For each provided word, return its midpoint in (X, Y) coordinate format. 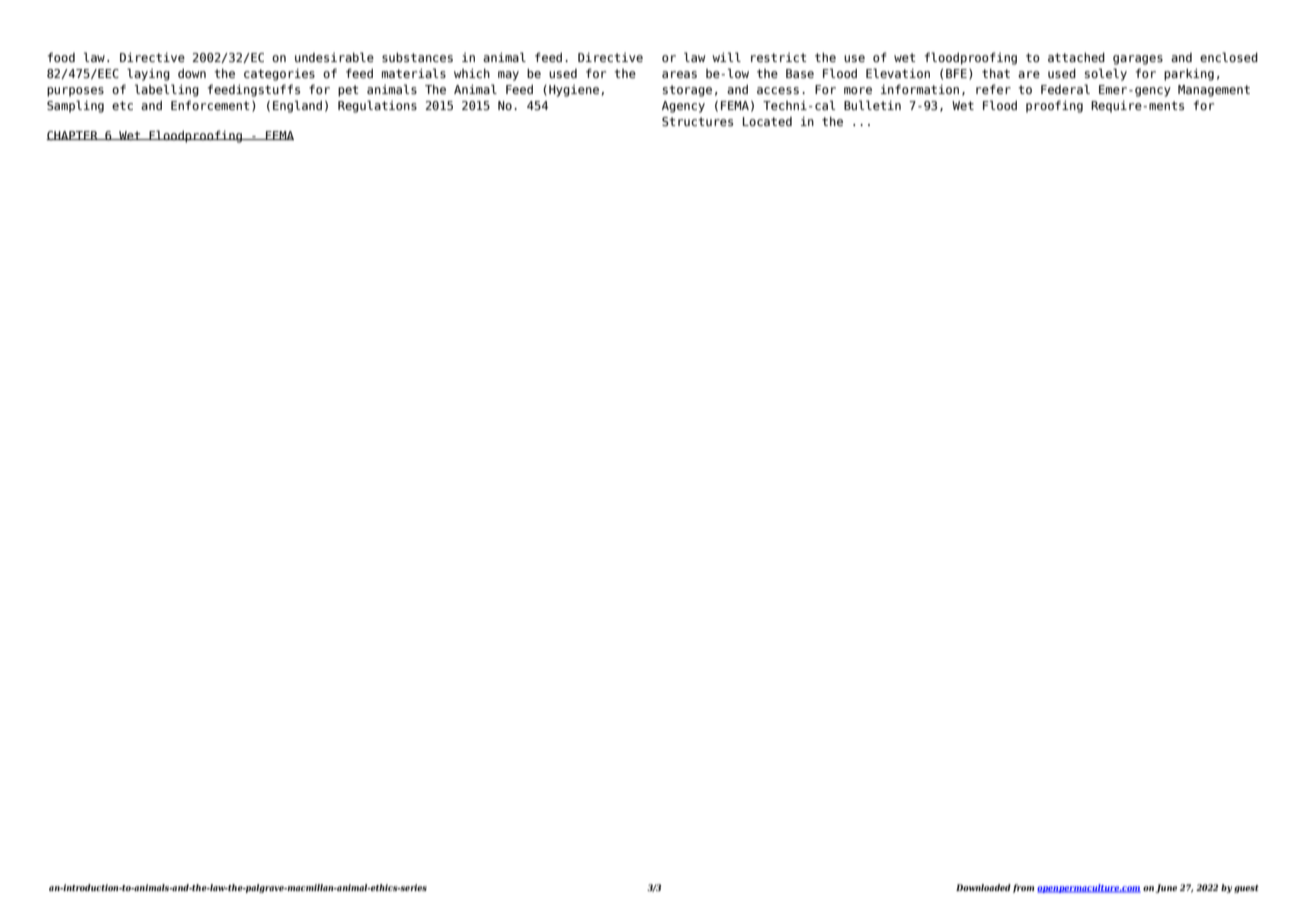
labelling (167, 90)
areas (679, 74)
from (1023, 888)
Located (767, 121)
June (1166, 888)
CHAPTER (73, 136)
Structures (697, 121)
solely (1106, 74)
